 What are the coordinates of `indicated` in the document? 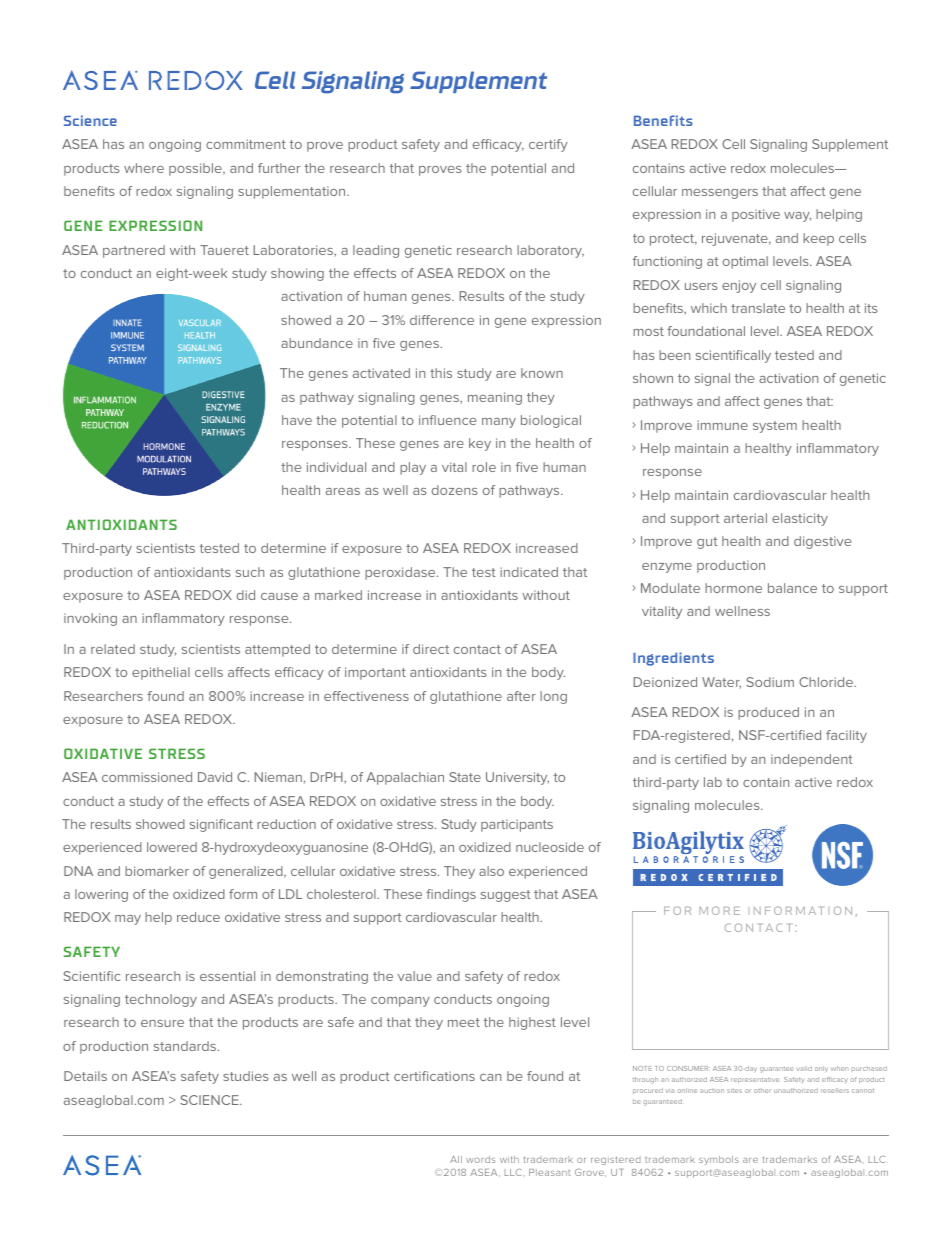 It's located at (529, 572).
